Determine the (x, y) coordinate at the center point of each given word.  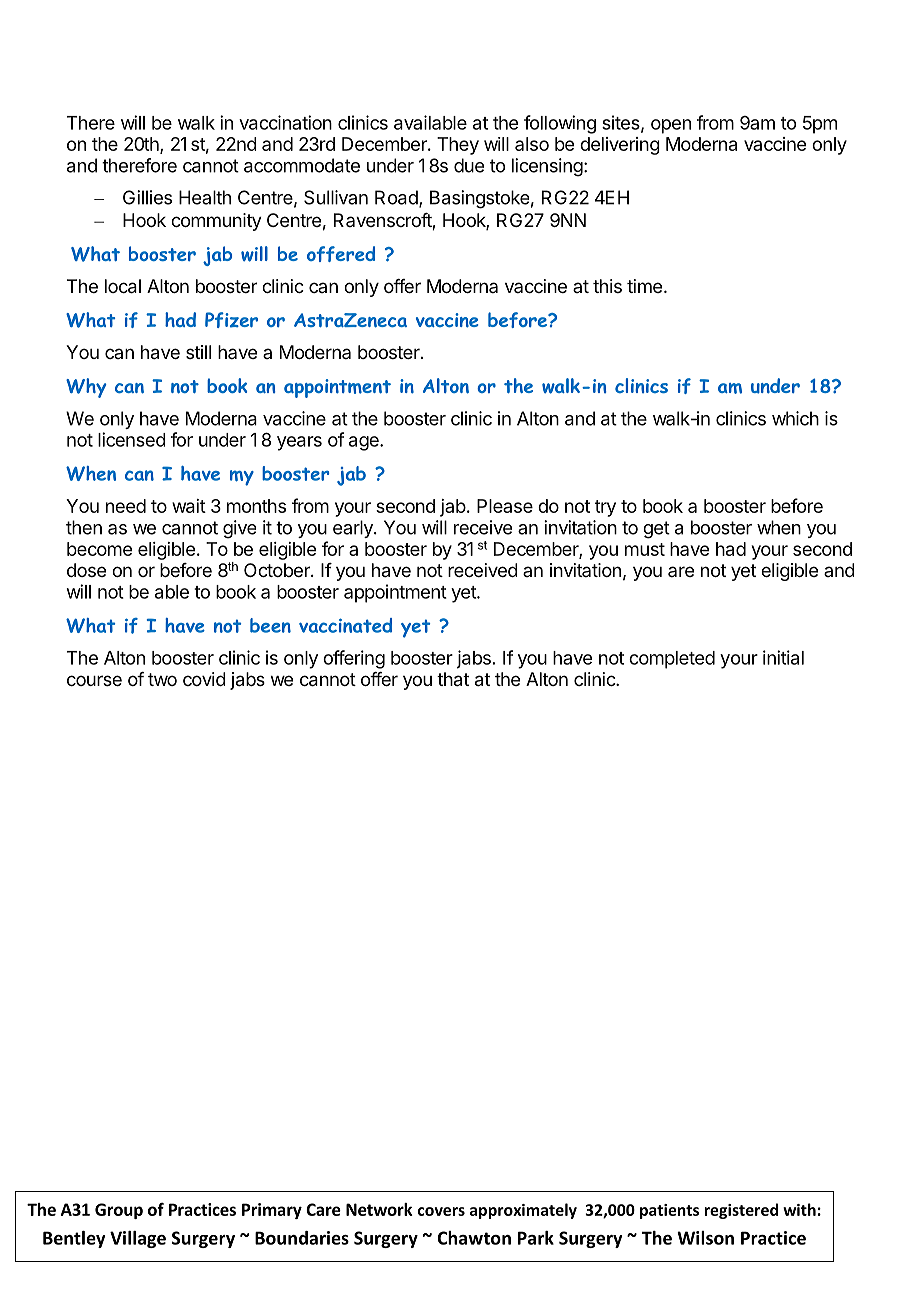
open (671, 126)
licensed (132, 439)
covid (204, 679)
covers (441, 1211)
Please (505, 506)
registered (741, 1211)
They (458, 146)
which (795, 418)
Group (119, 1211)
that (453, 679)
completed (672, 660)
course (94, 680)
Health (205, 197)
